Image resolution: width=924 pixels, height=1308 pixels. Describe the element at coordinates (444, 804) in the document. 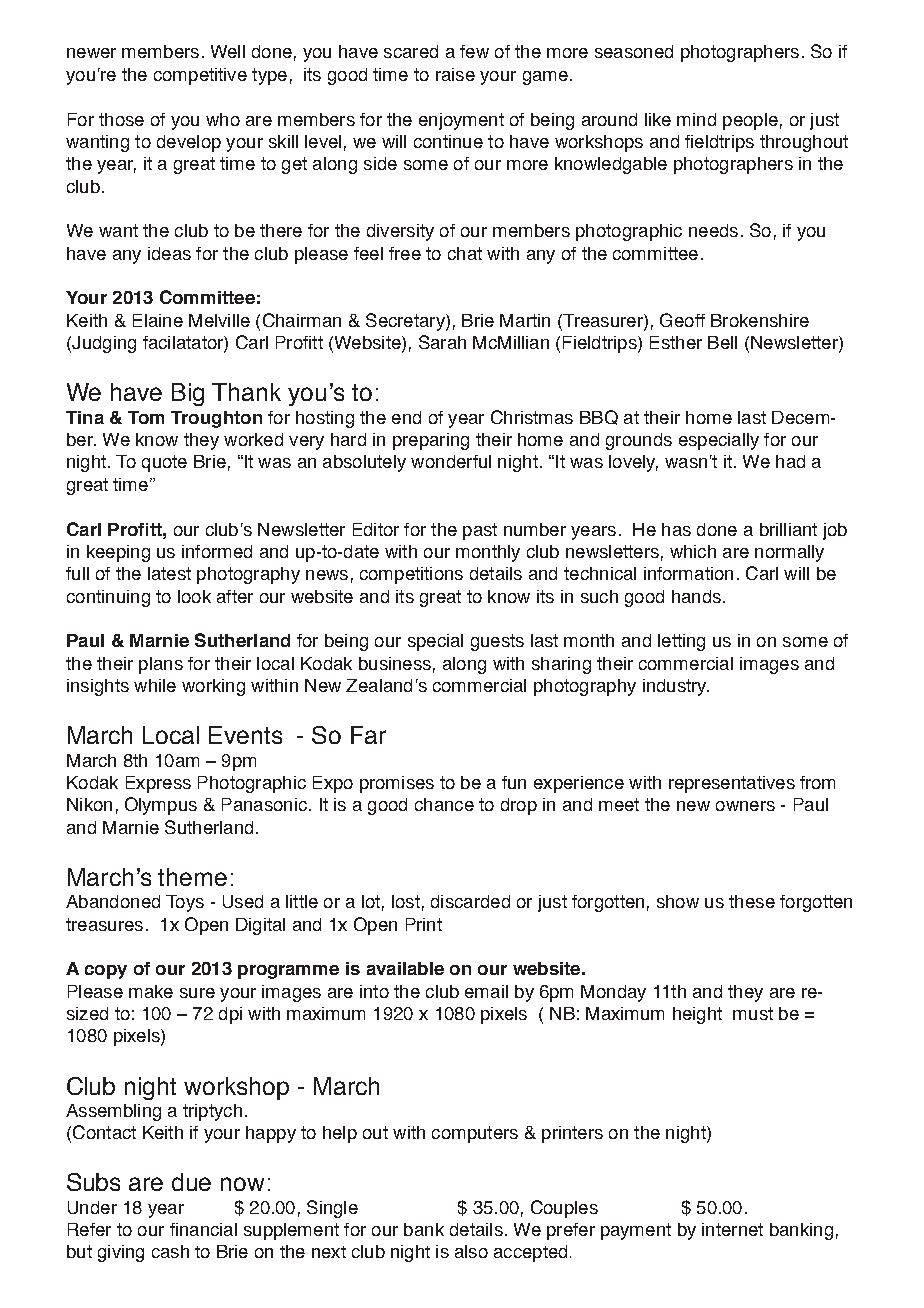

I see `chance` at that location.
